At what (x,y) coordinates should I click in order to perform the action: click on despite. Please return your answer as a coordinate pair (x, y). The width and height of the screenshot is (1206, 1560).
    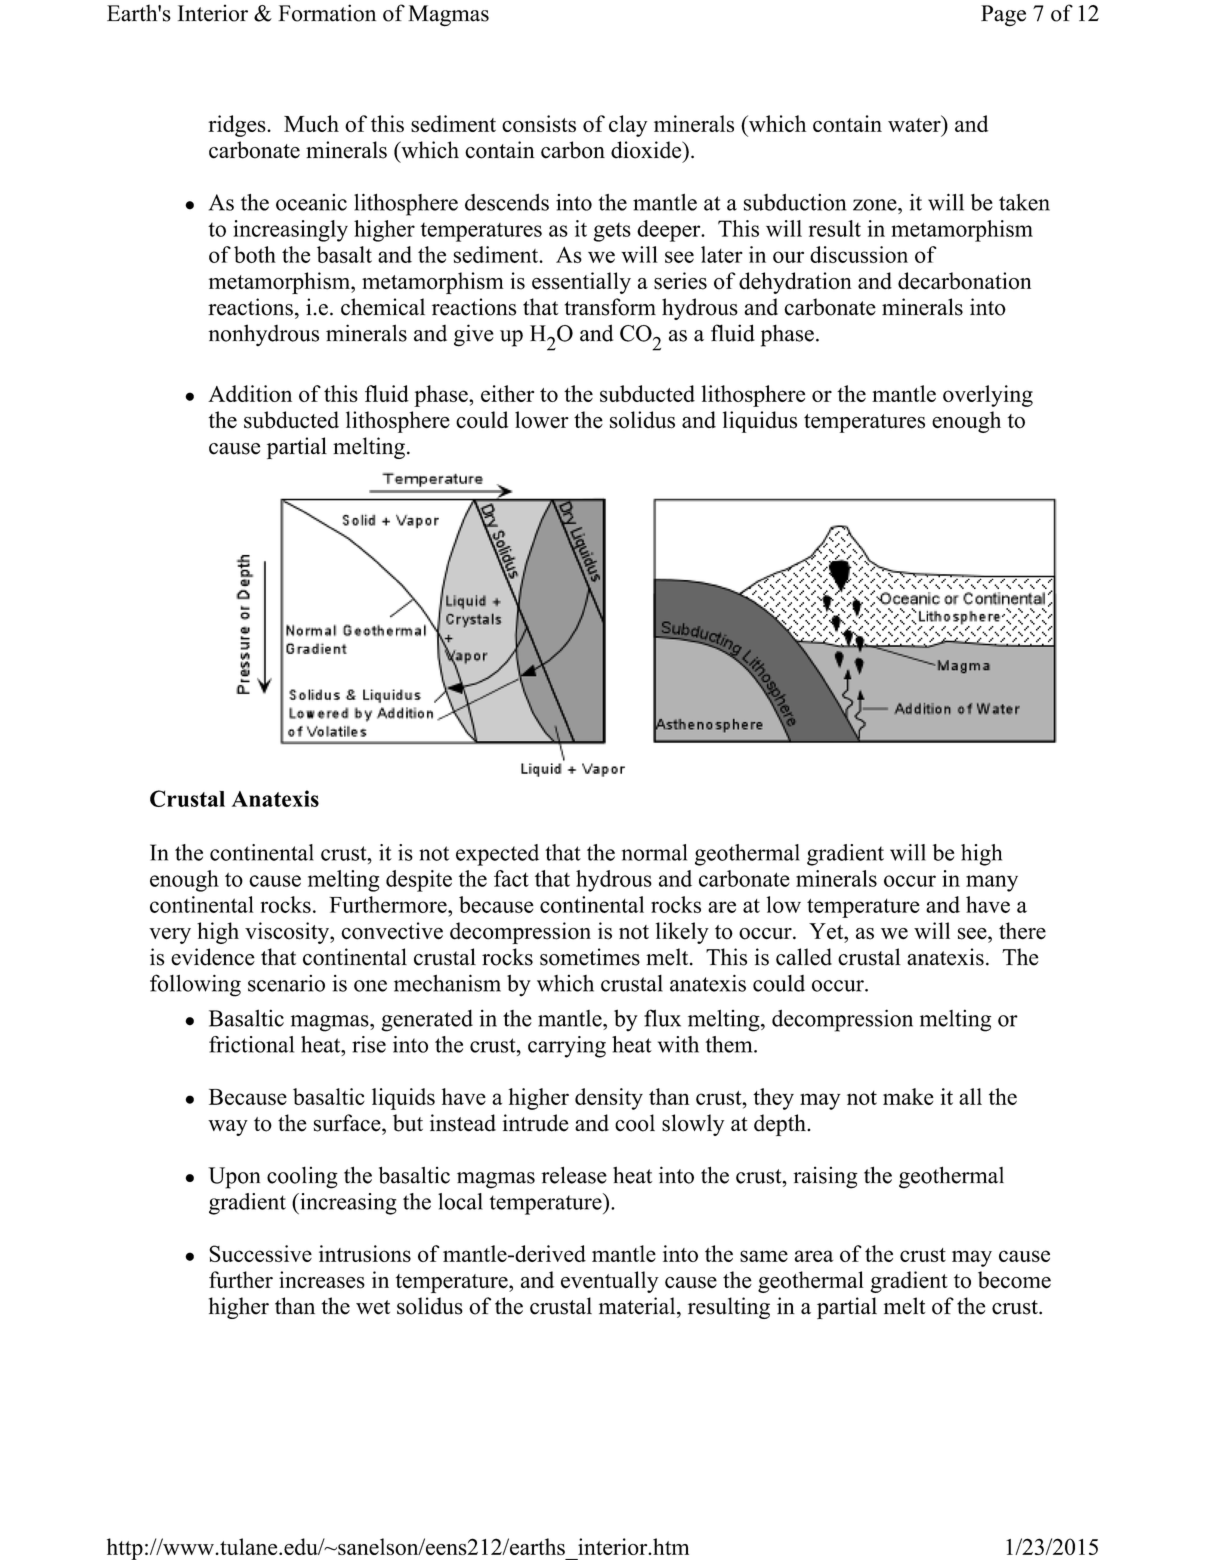
    Looking at the image, I should click on (419, 881).
